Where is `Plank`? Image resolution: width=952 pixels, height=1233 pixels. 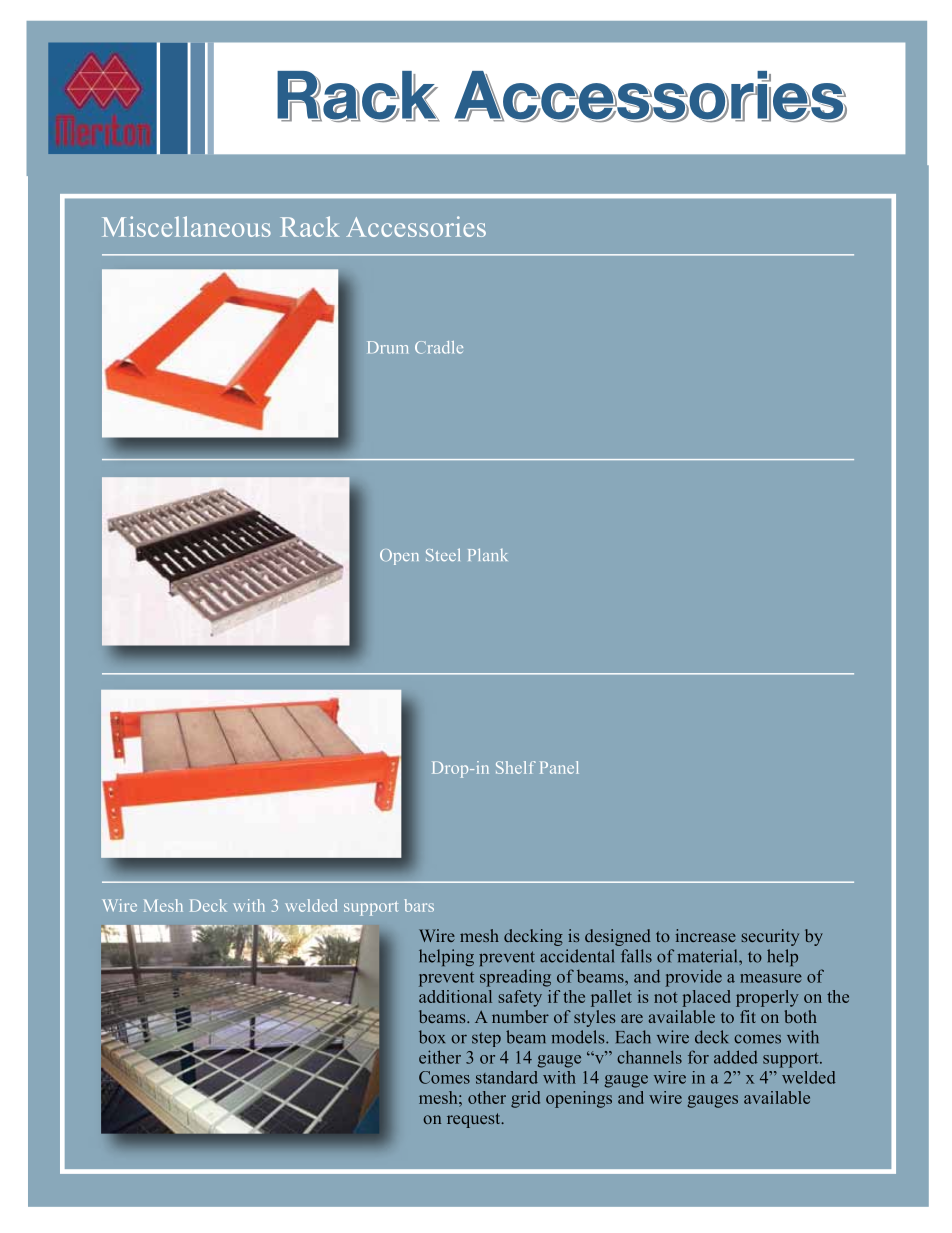 Plank is located at coordinates (488, 554).
